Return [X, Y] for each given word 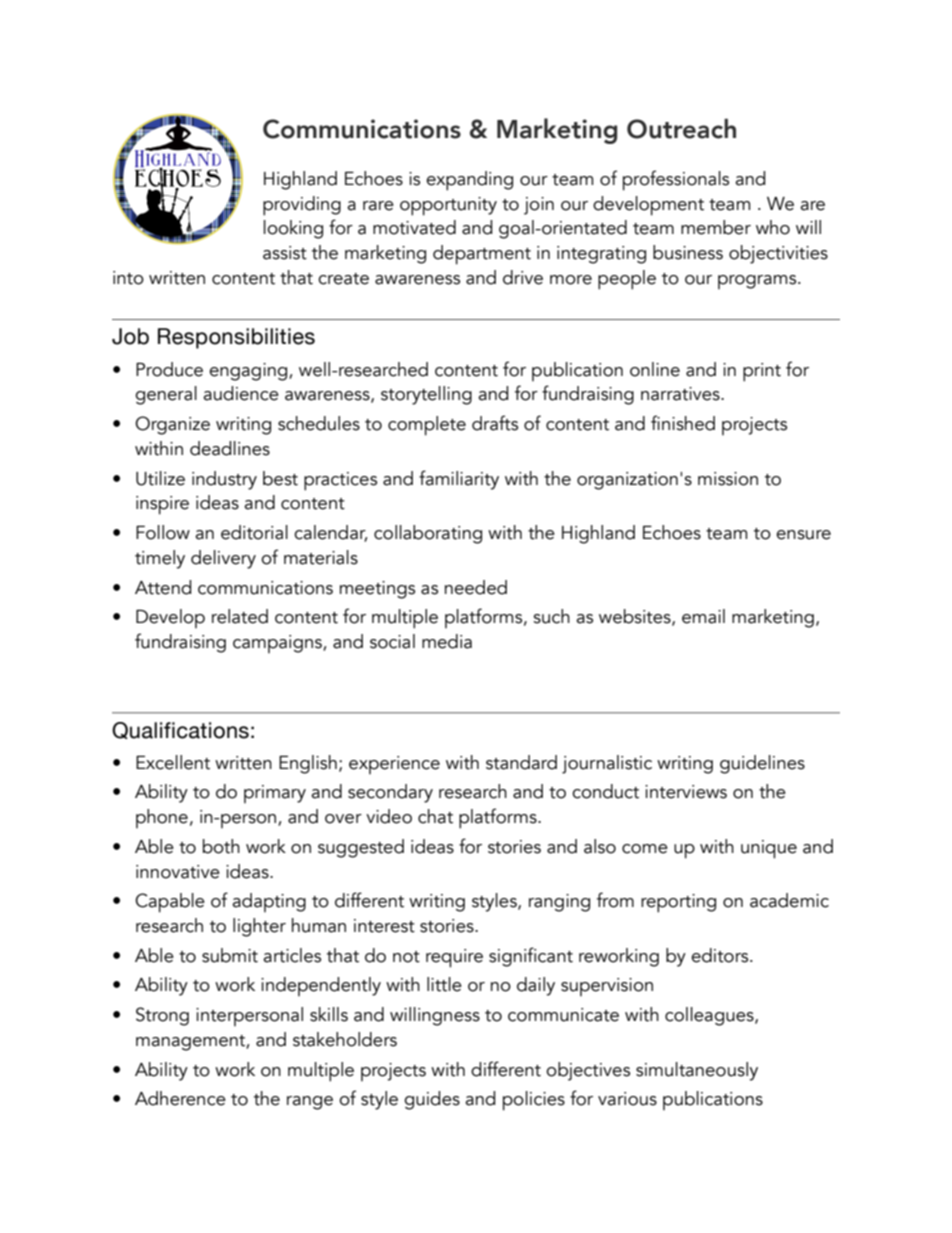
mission [728, 479]
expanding [469, 181]
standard [521, 762]
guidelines [762, 764]
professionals [676, 180]
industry [224, 480]
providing [302, 206]
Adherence [180, 1098]
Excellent [173, 762]
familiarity [459, 480]
